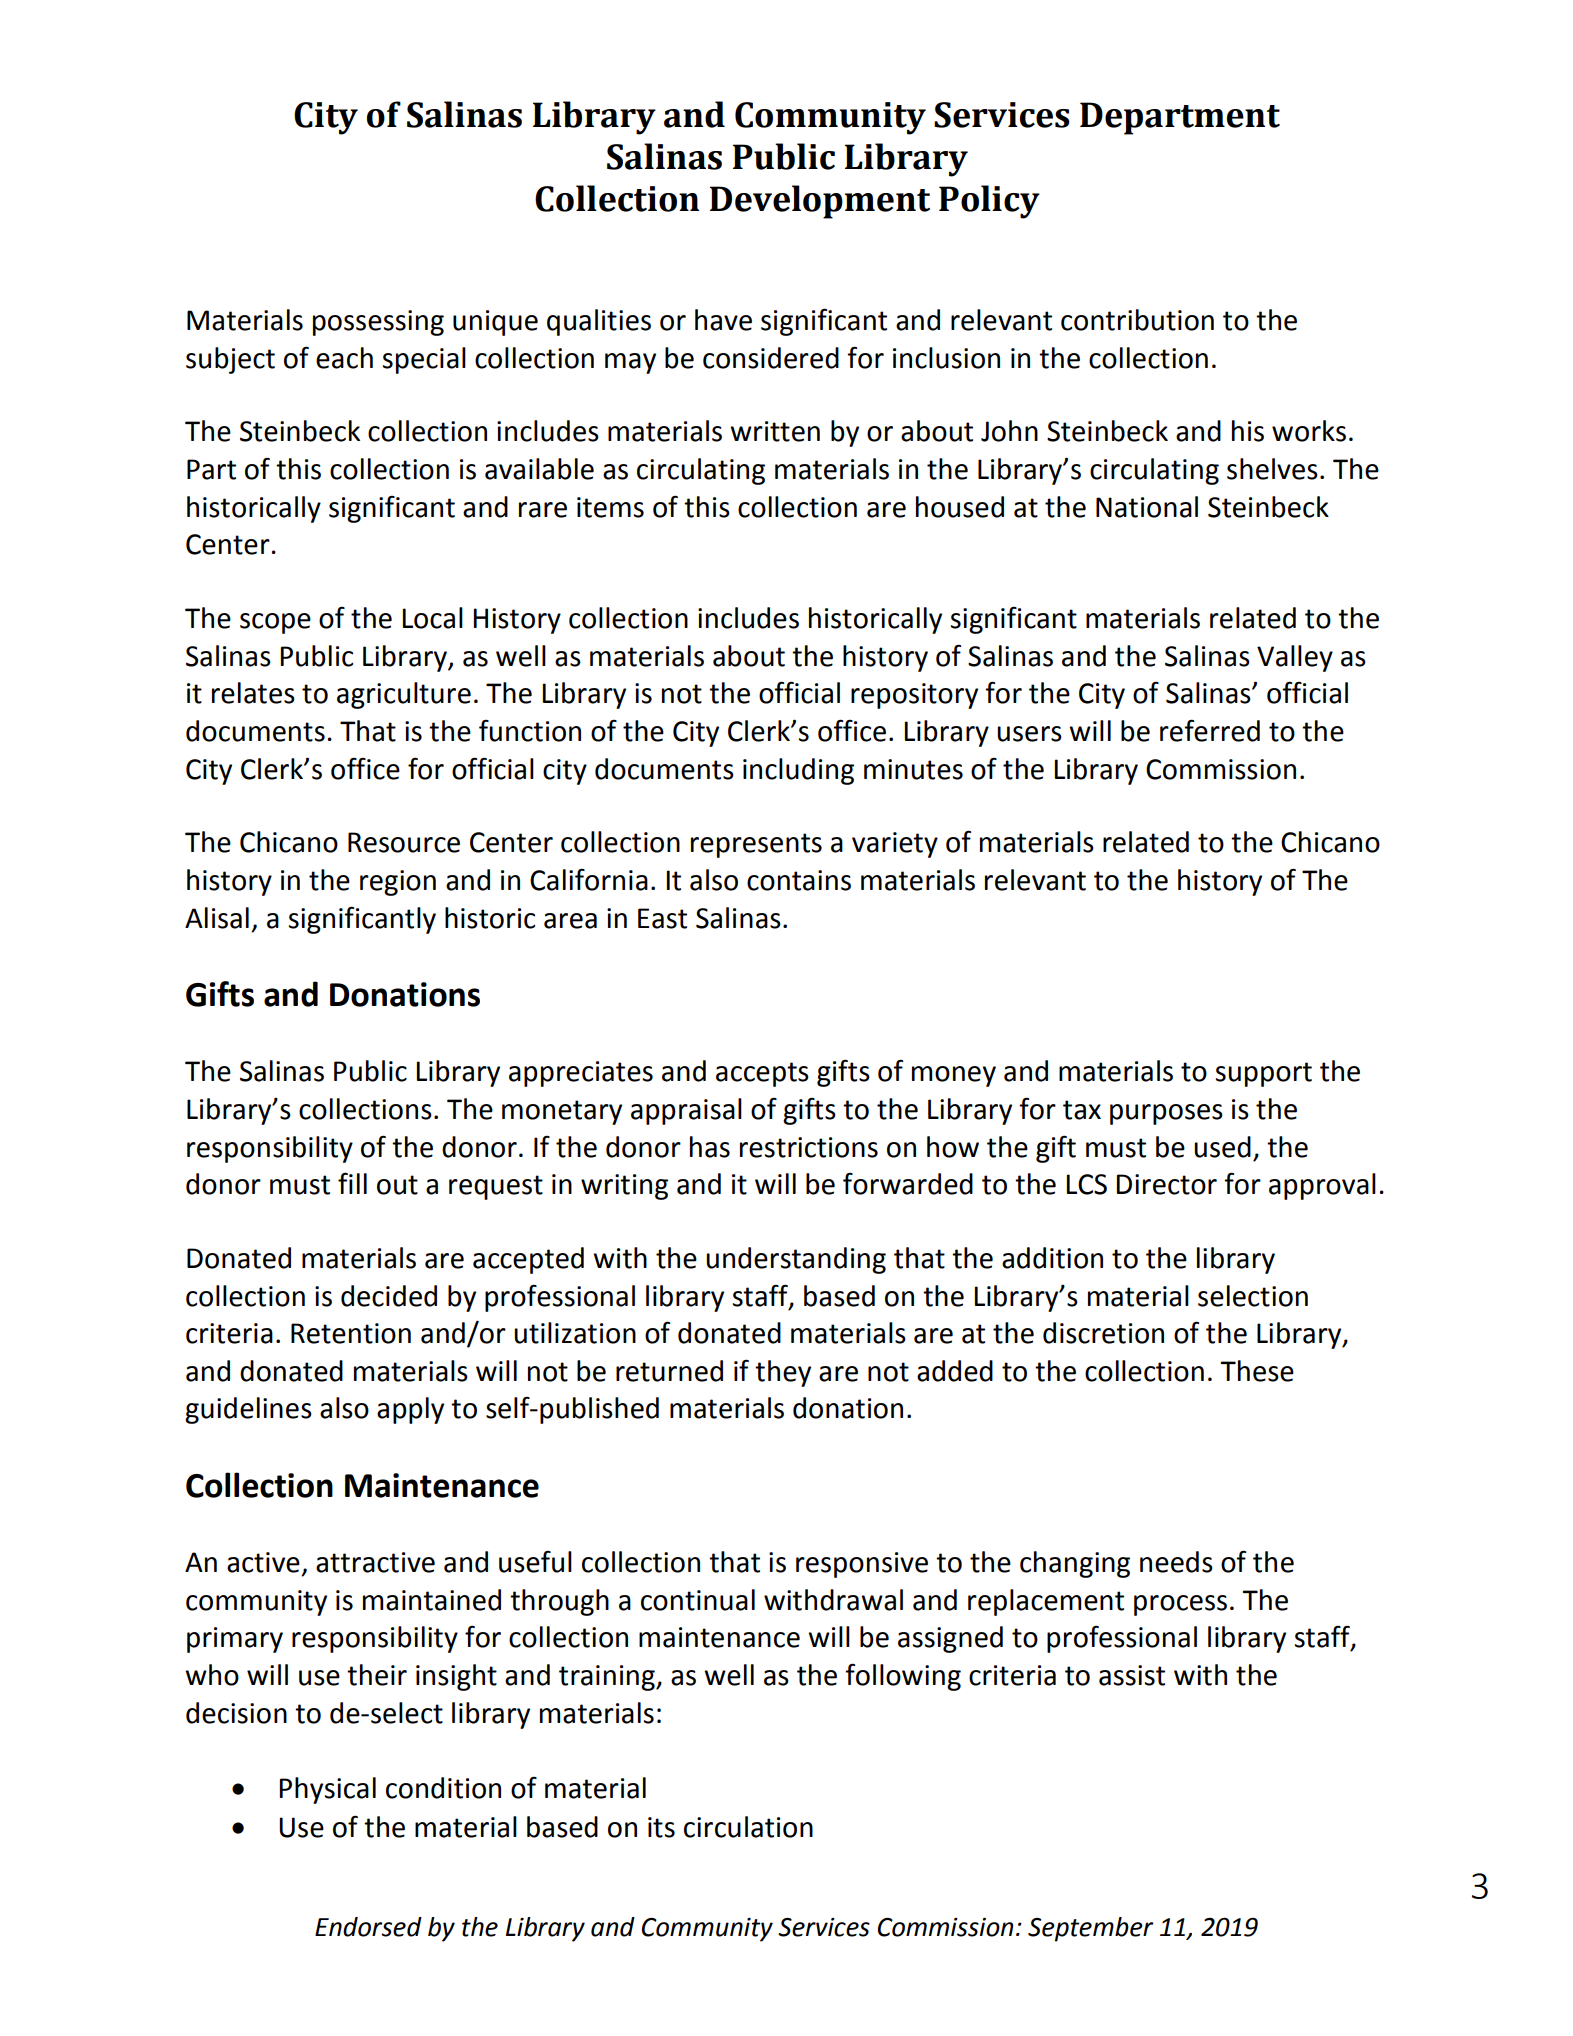 Image resolution: width=1573 pixels, height=2036 pixels. Describe the element at coordinates (762, 1074) in the screenshot. I see `accepts` at that location.
